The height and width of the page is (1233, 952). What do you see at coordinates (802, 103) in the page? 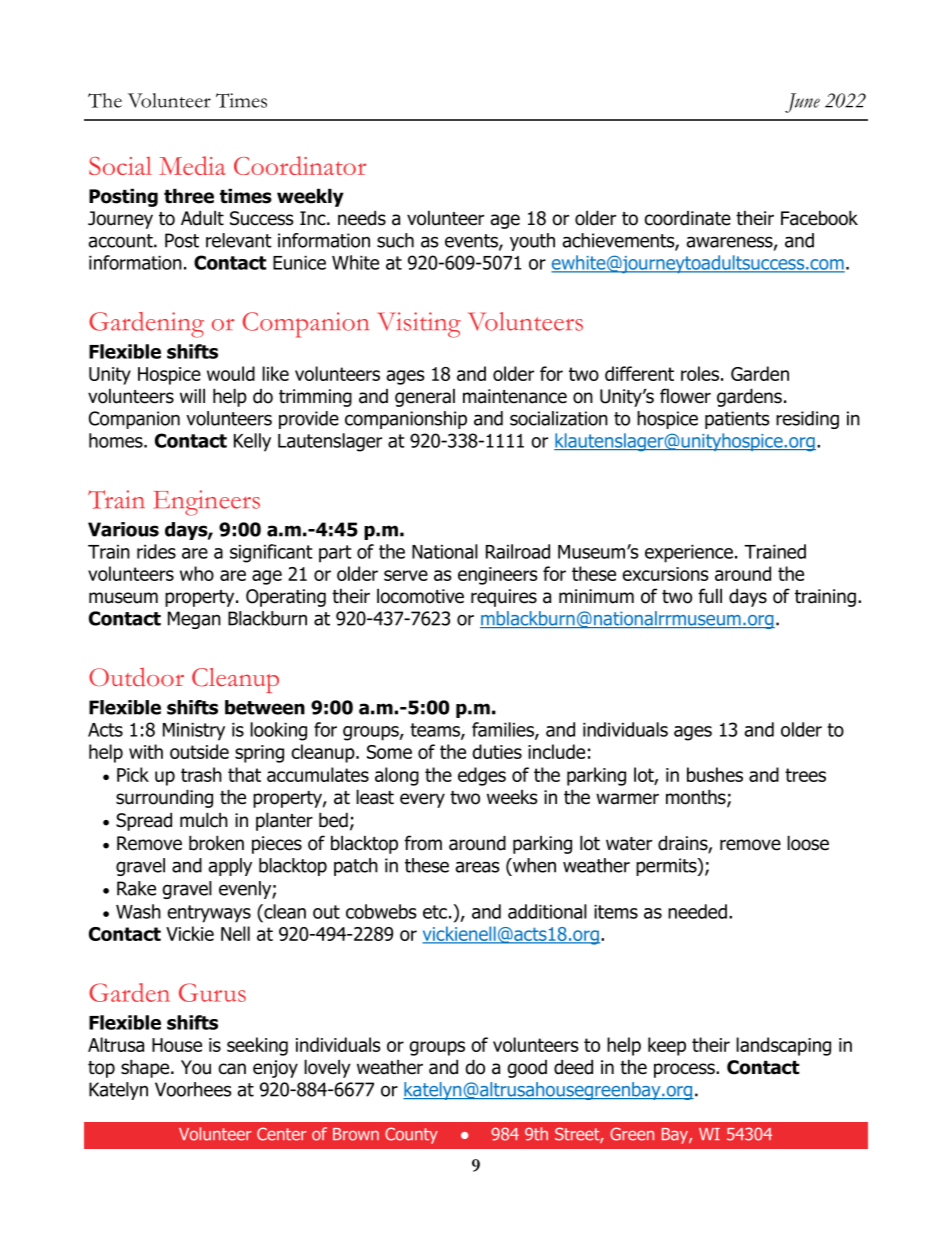
I see `June` at bounding box center [802, 103].
